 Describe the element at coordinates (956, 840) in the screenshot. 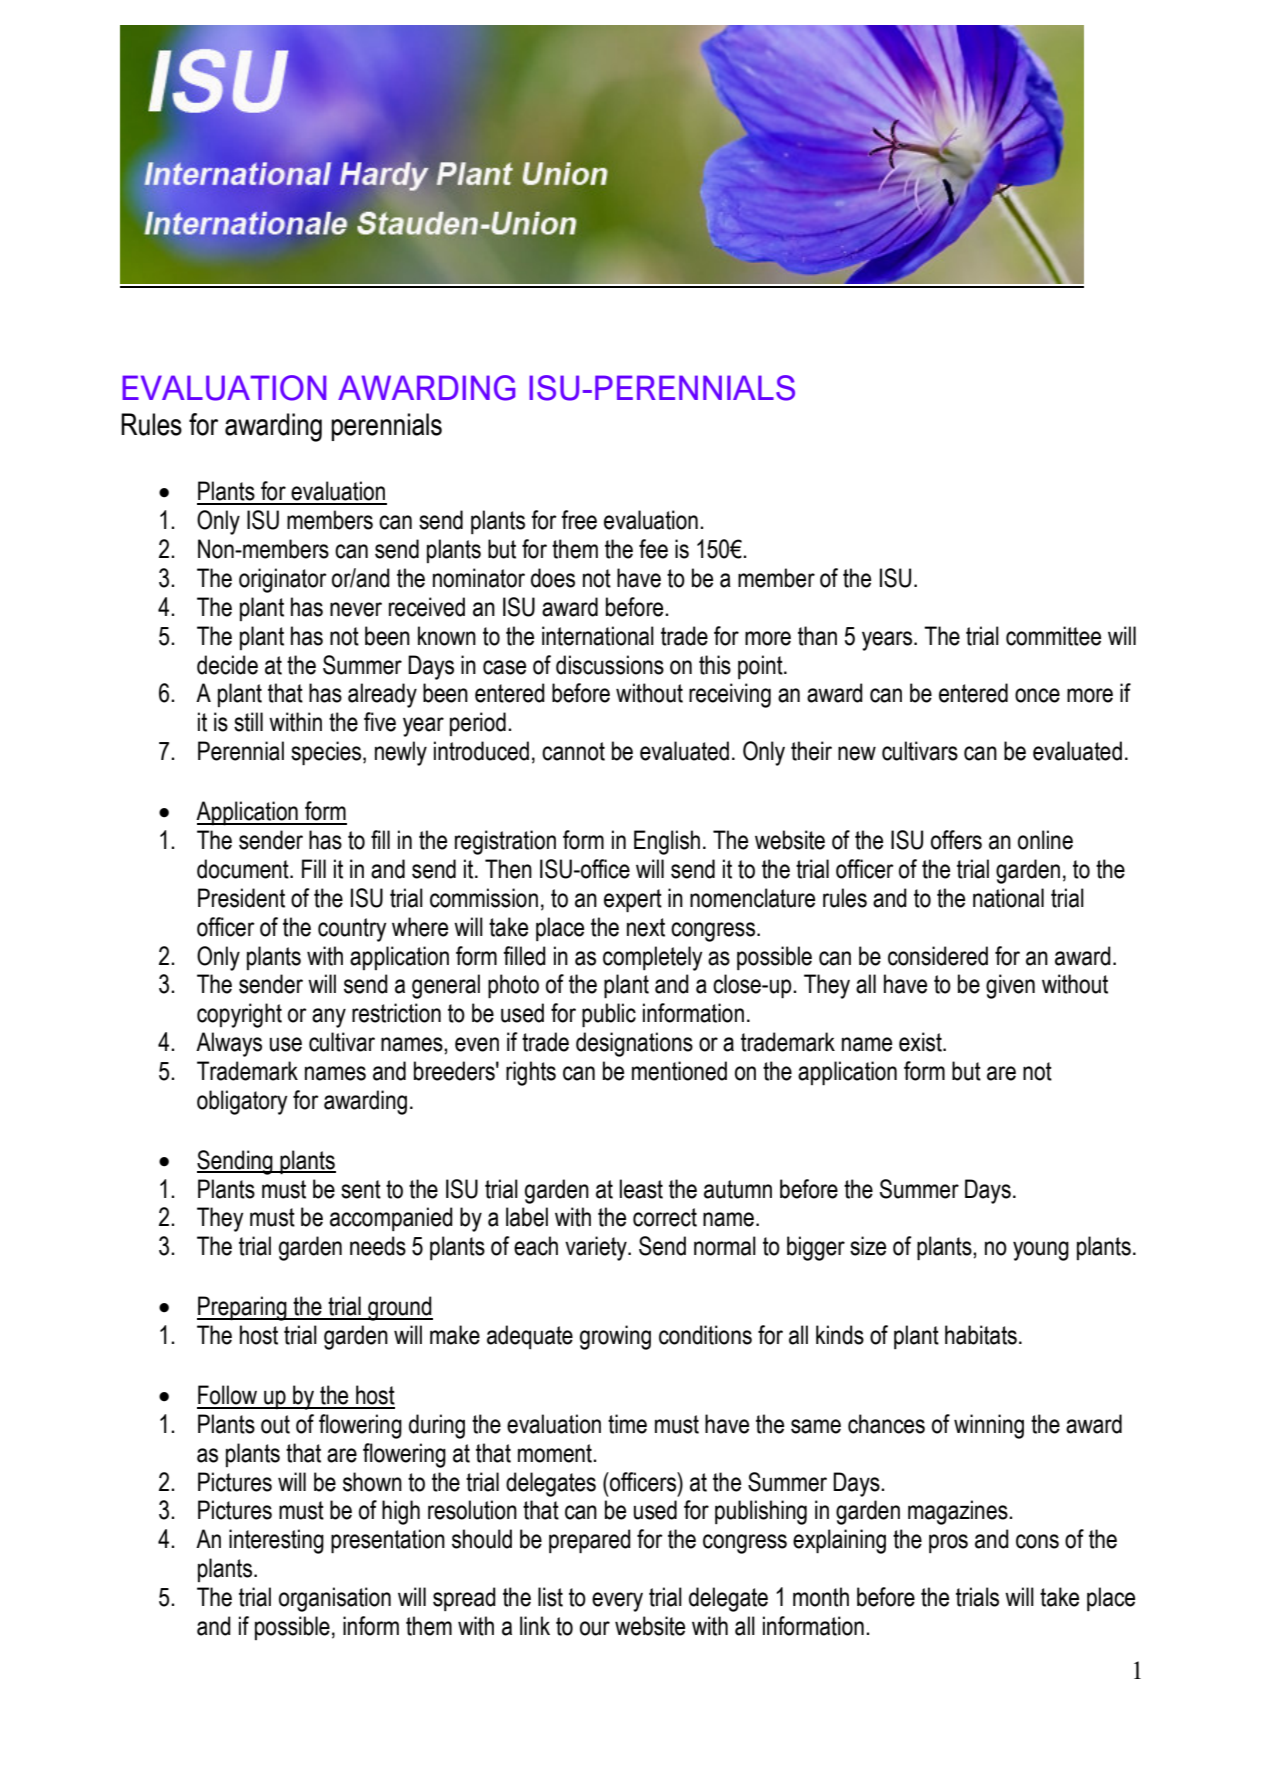

I see `offers` at that location.
